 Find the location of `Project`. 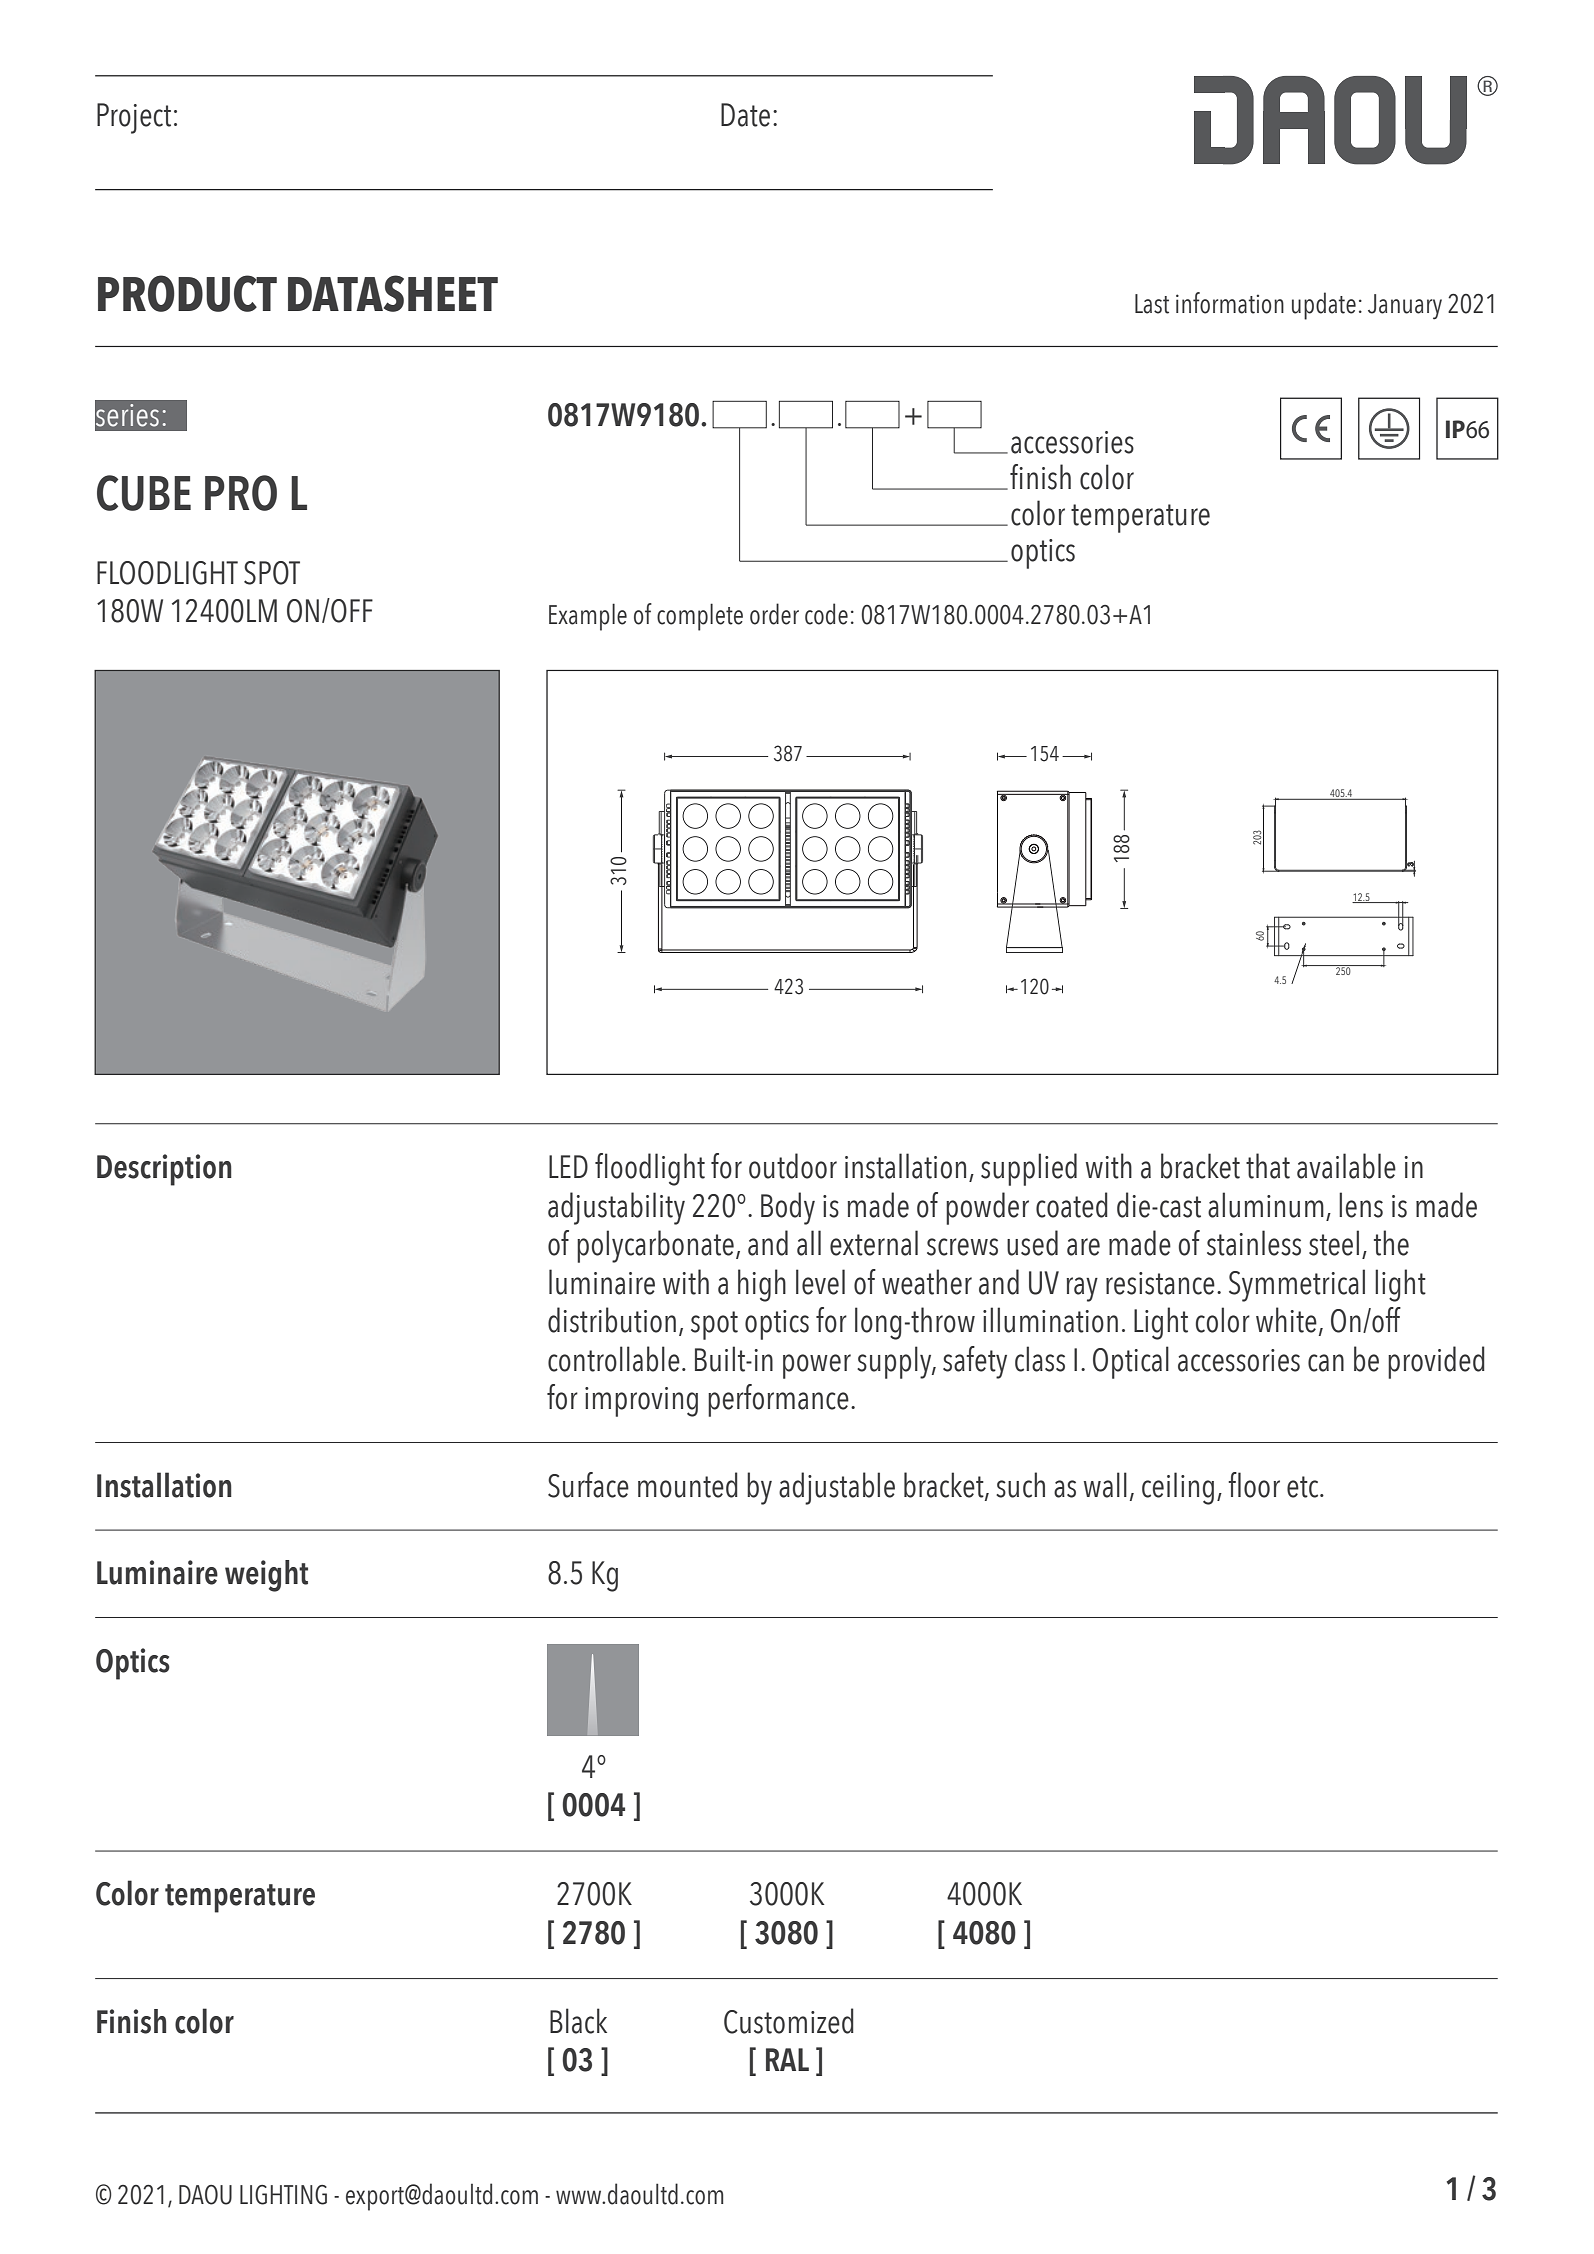

Project is located at coordinates (134, 118).
